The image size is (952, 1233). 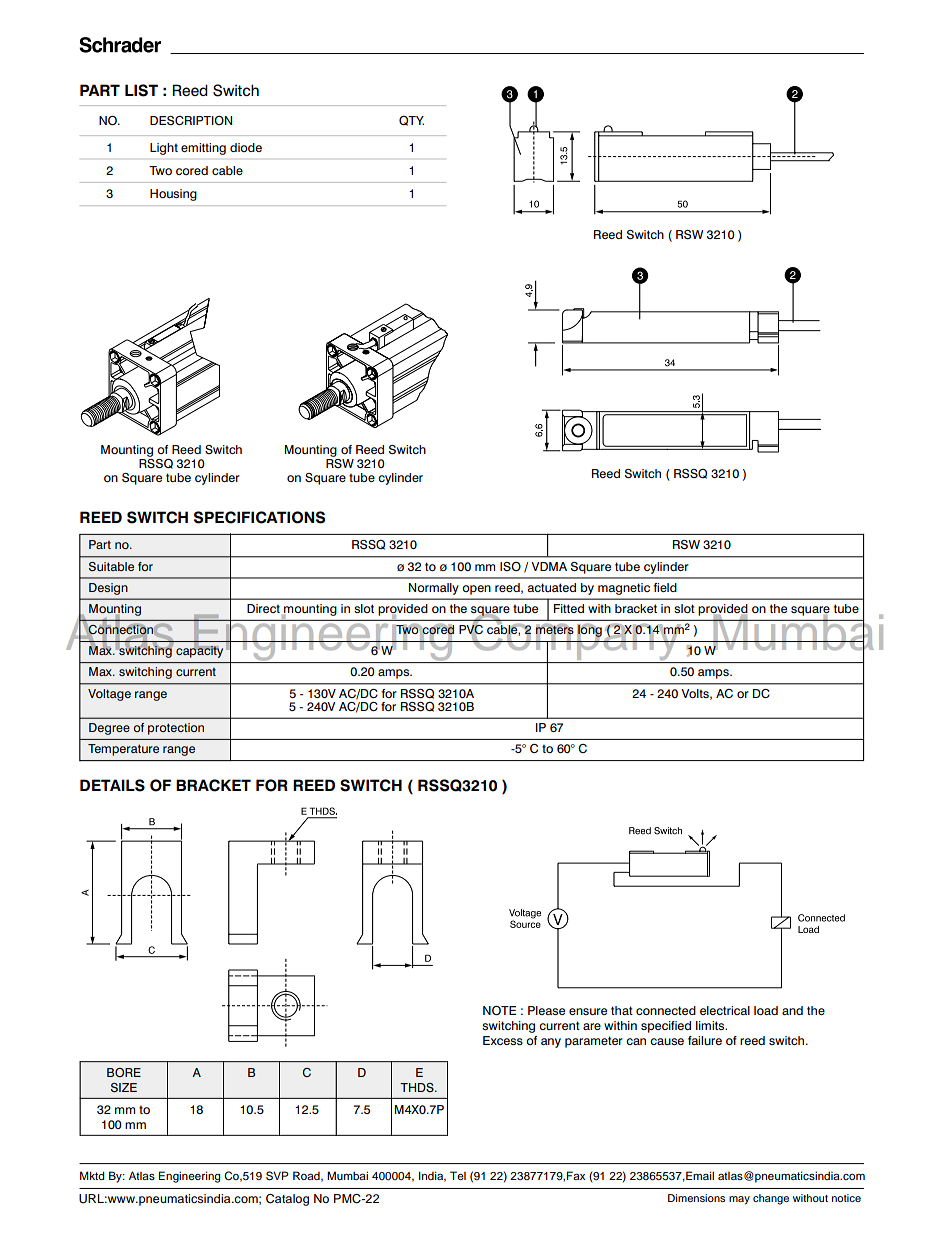 I want to click on diode, so click(x=246, y=147).
